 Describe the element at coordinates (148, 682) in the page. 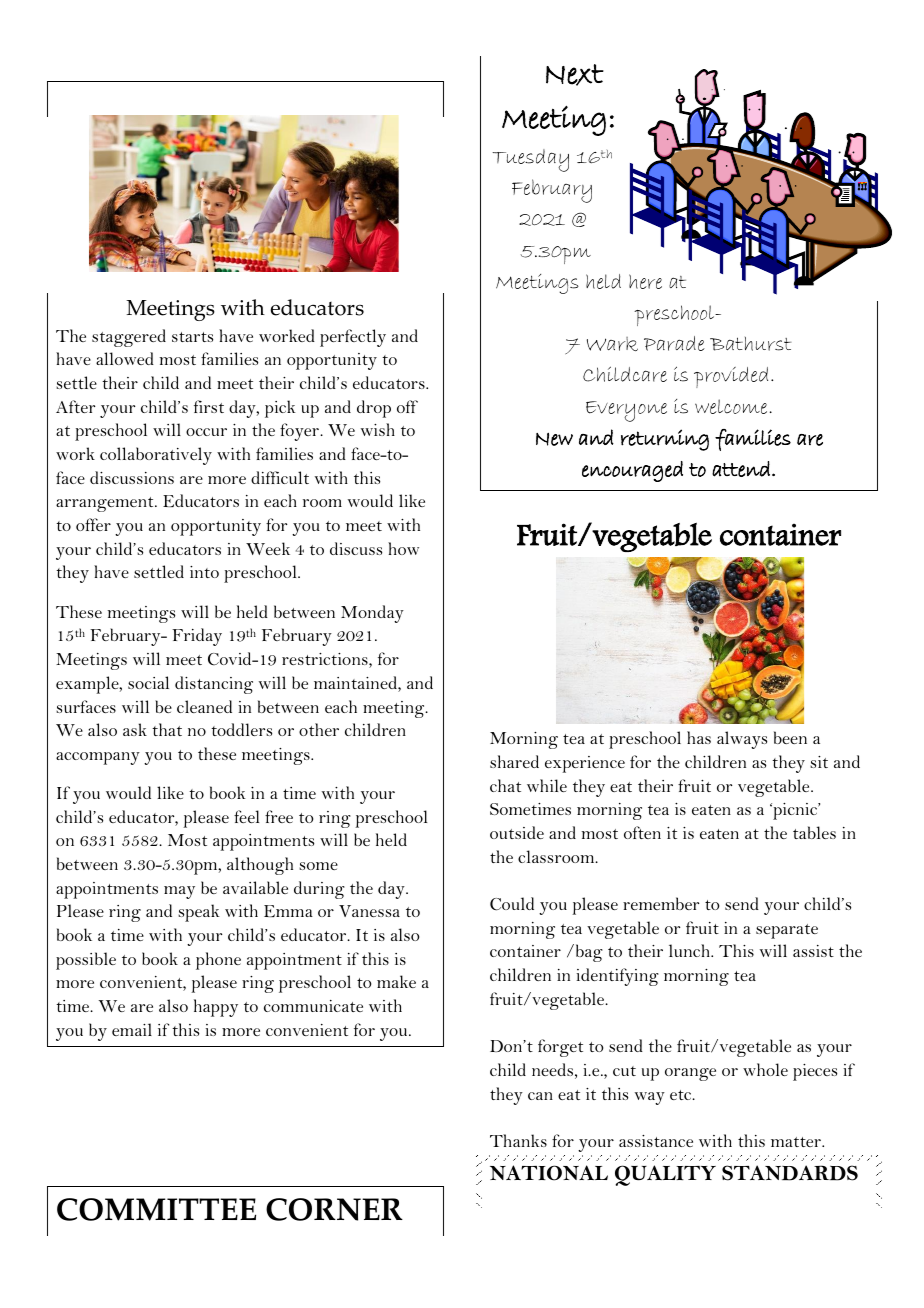

I see `social` at that location.
